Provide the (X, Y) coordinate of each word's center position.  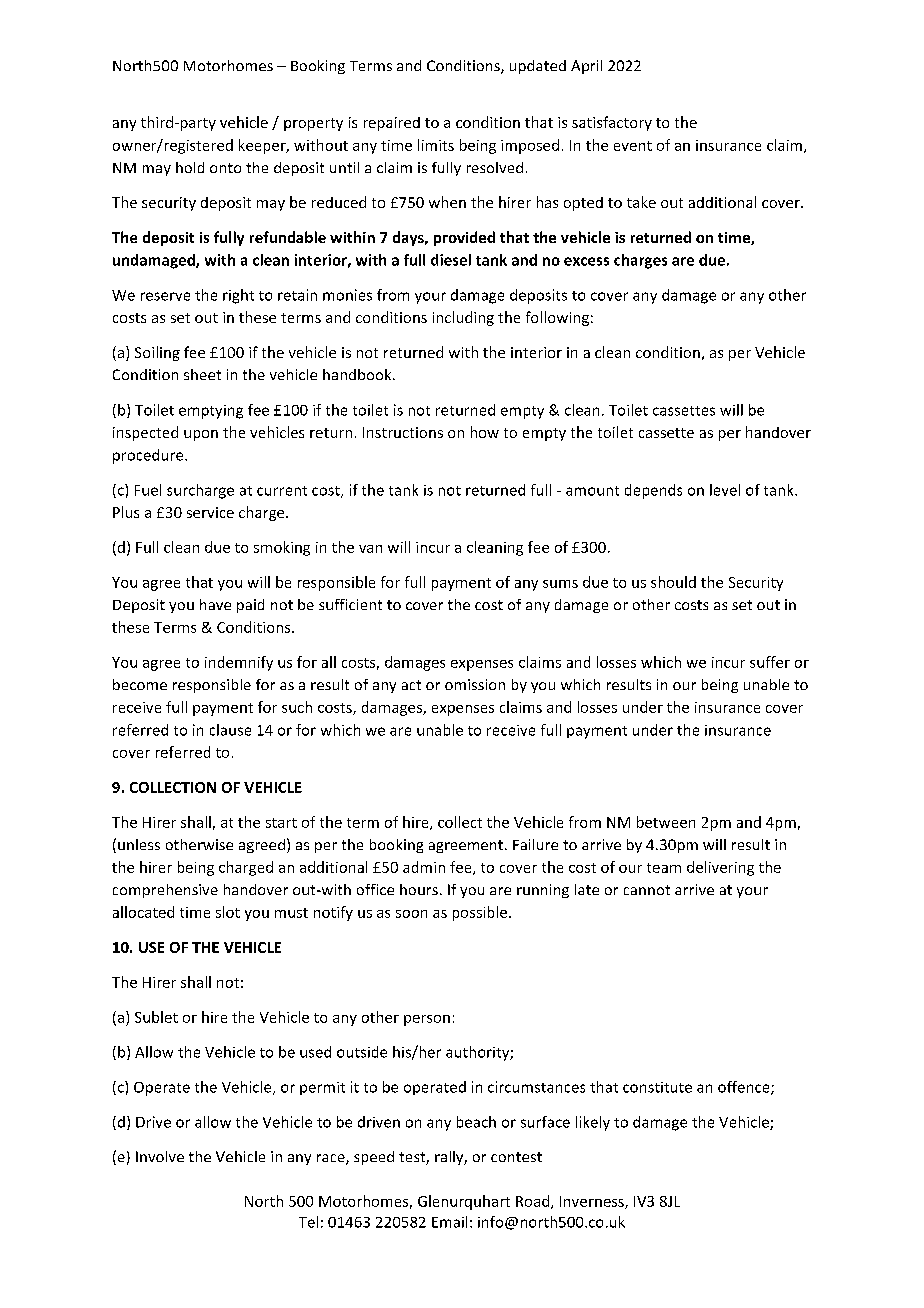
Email (449, 1222)
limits (436, 145)
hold (190, 167)
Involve (160, 1156)
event (633, 146)
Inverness (593, 1202)
